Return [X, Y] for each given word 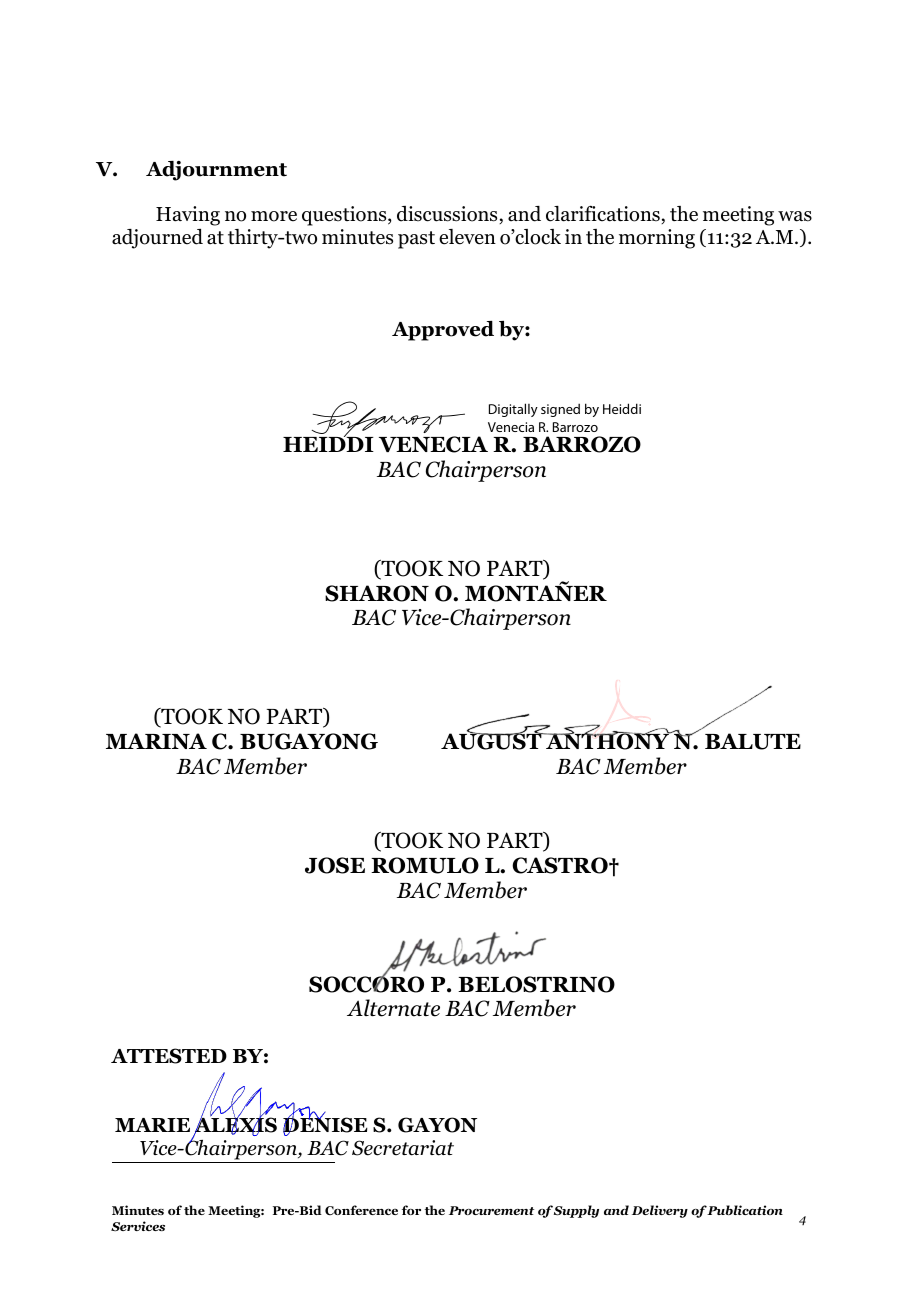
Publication [745, 1210]
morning [657, 239]
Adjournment [216, 171]
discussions [448, 215]
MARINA [156, 741]
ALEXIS [235, 1126]
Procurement [491, 1210]
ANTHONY [607, 741]
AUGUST [492, 741]
